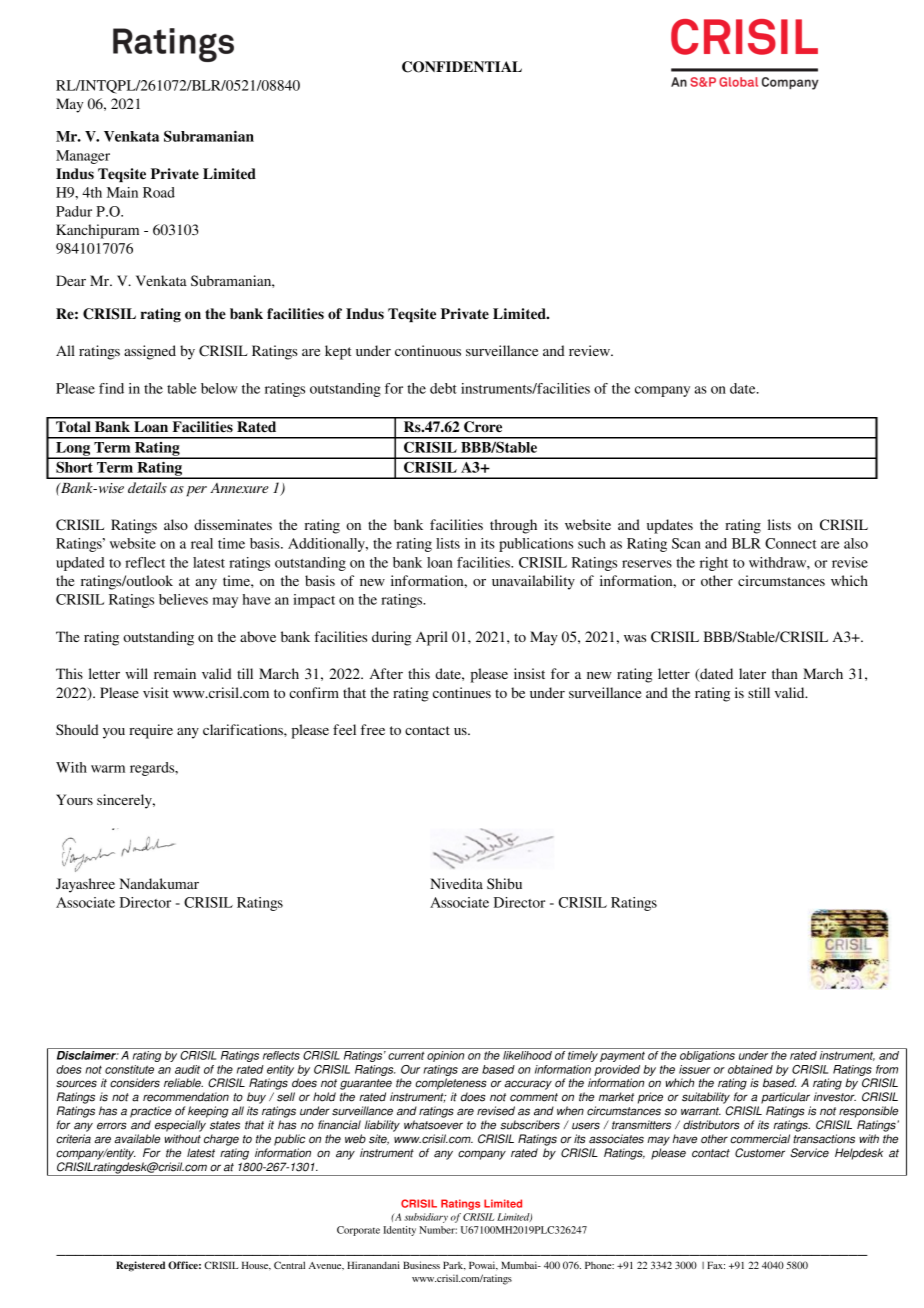  What do you see at coordinates (527, 1055) in the document?
I see `likelihood` at bounding box center [527, 1055].
